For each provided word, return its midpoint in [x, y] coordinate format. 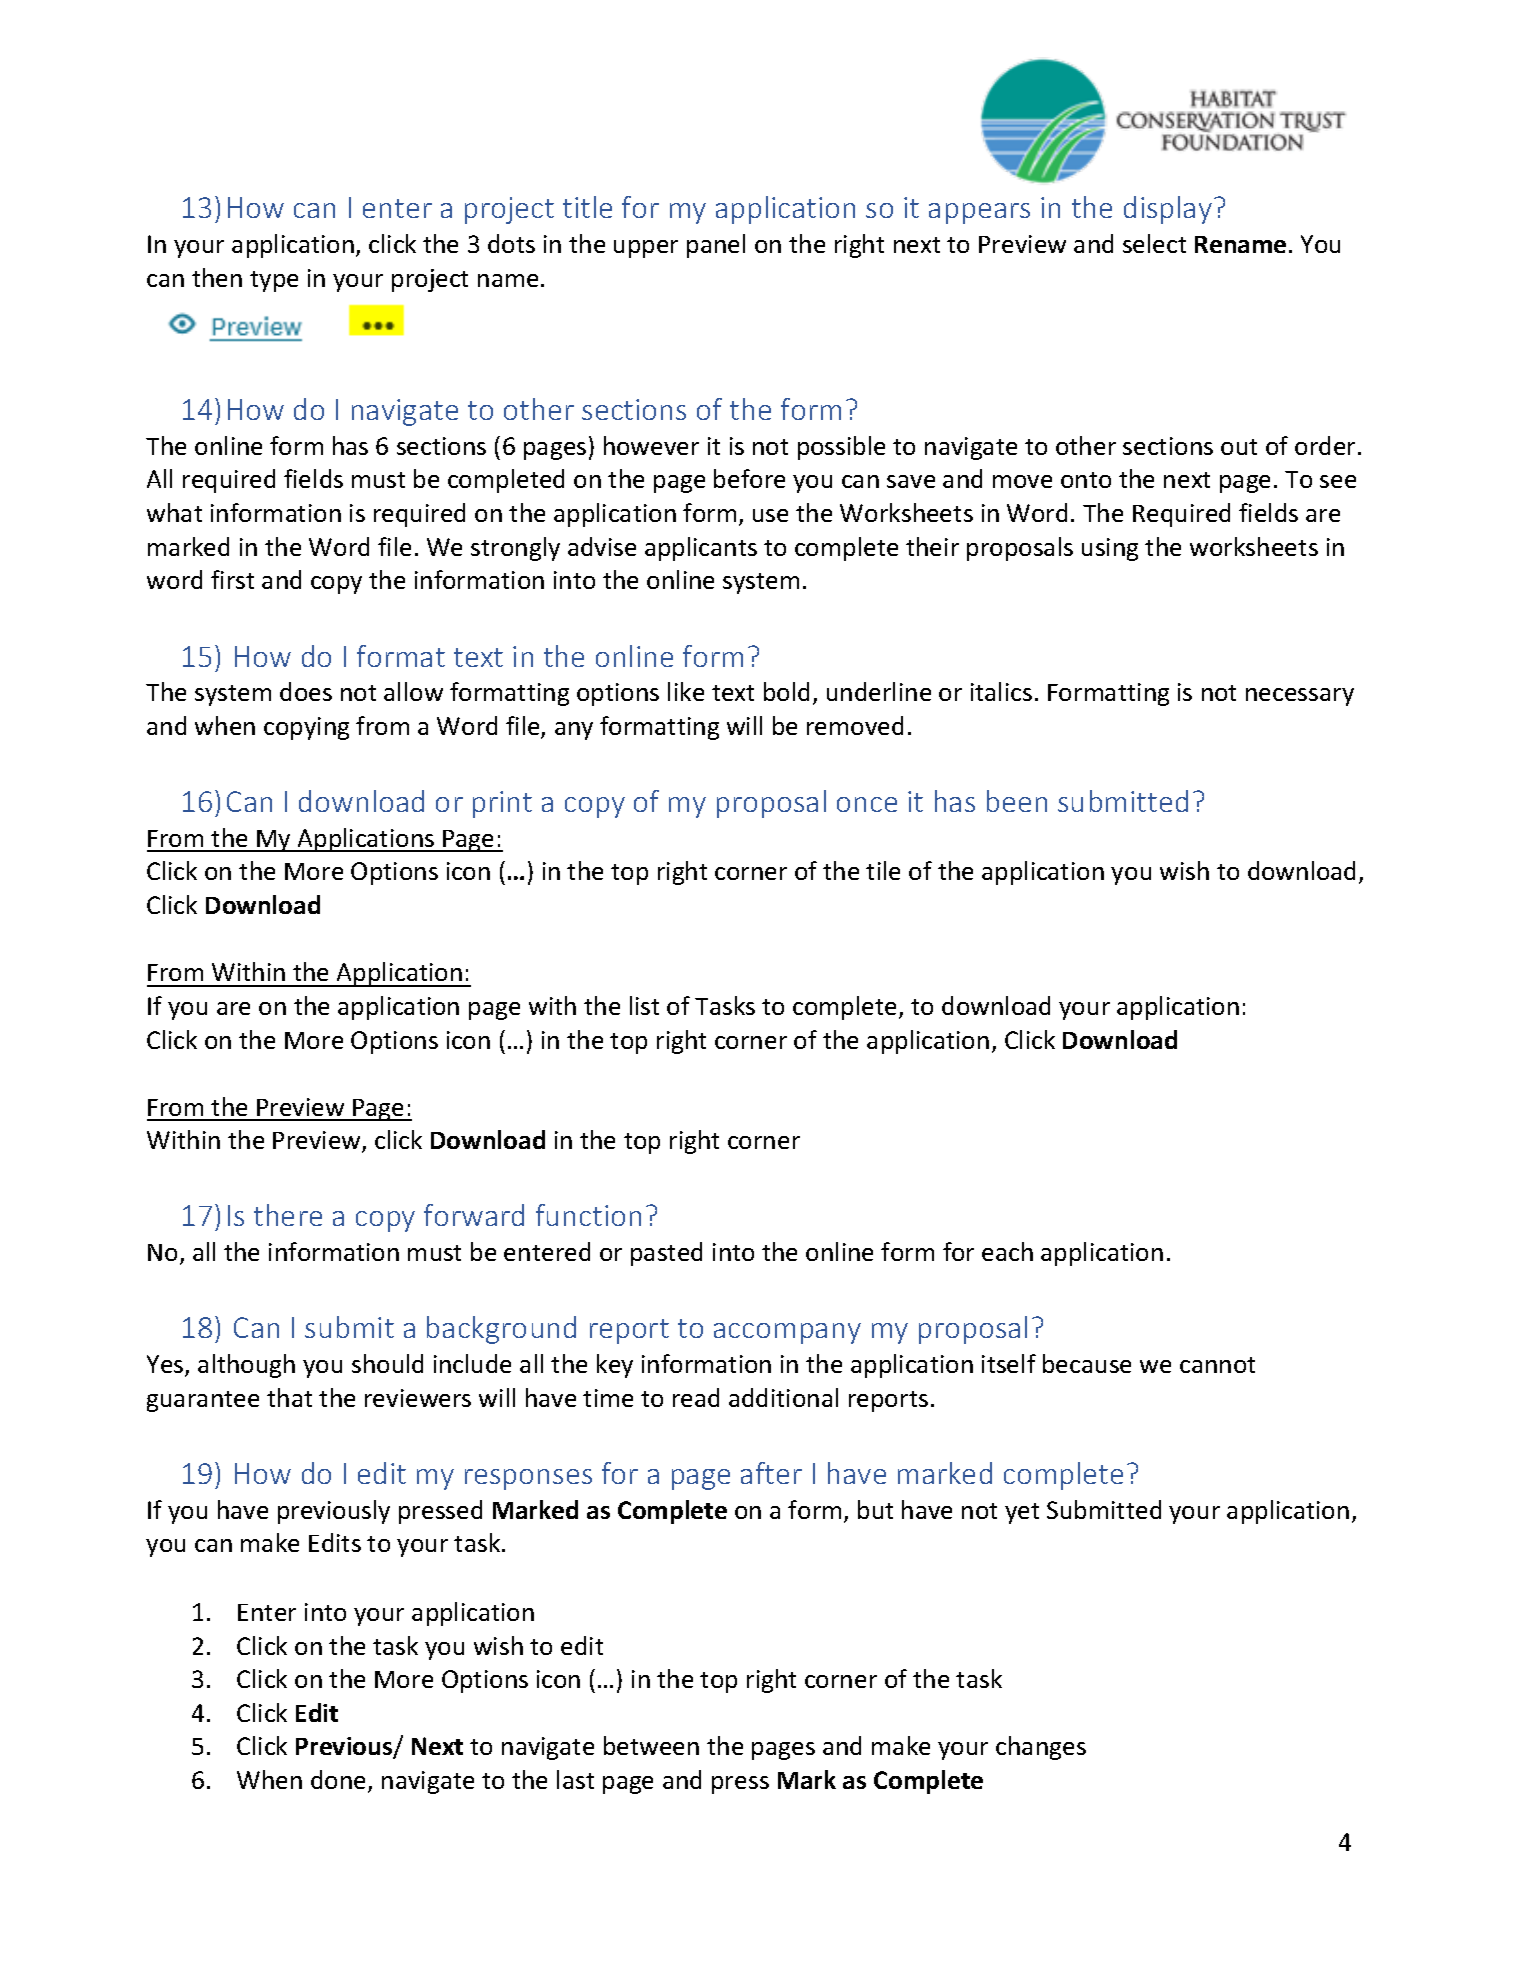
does [306, 691]
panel [716, 246]
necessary [1300, 697]
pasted [666, 1254]
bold [786, 691]
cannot [1217, 1365]
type [274, 281]
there [288, 1215]
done [340, 1781]
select [1154, 243]
